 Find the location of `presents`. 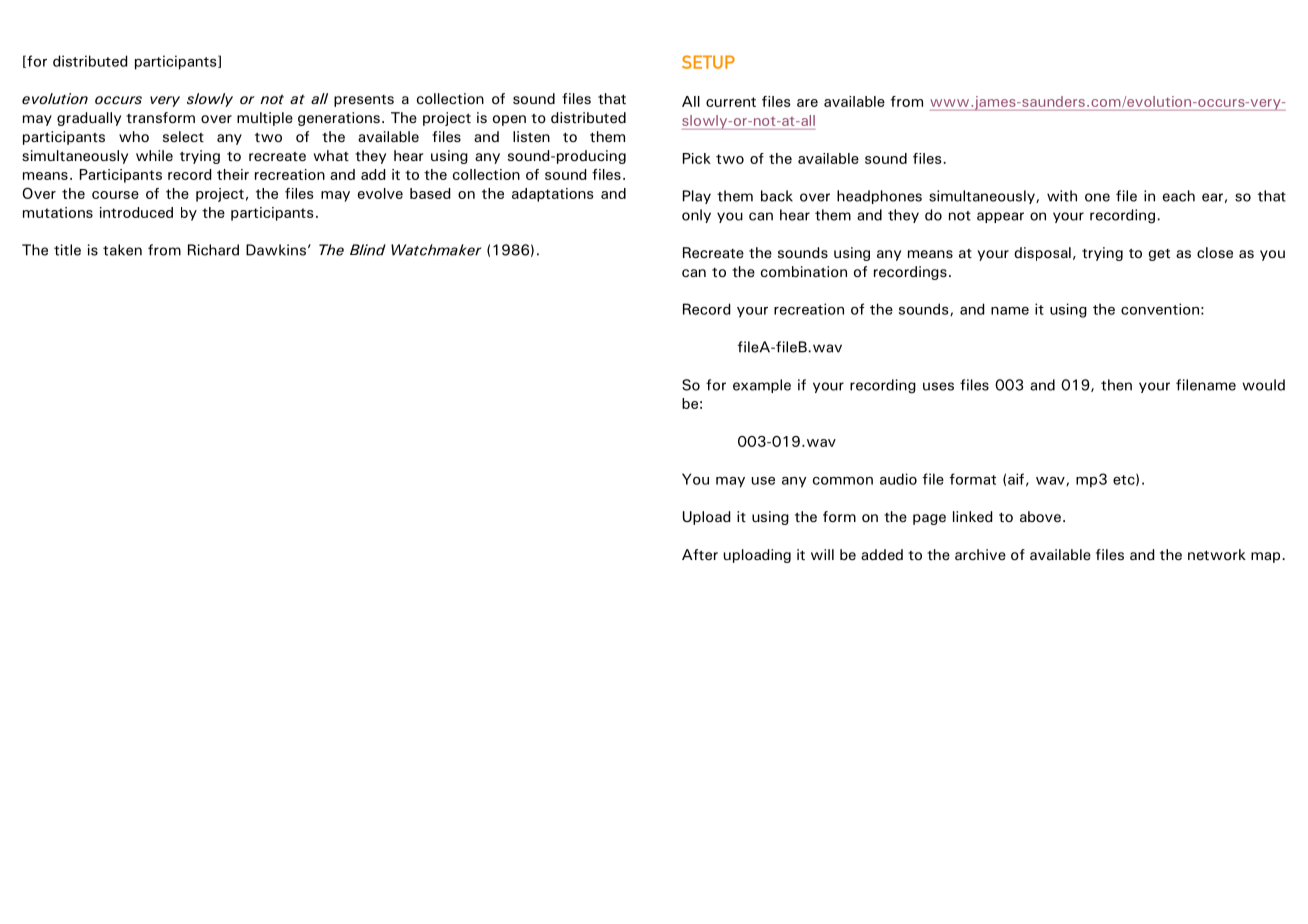

presents is located at coordinates (364, 101).
